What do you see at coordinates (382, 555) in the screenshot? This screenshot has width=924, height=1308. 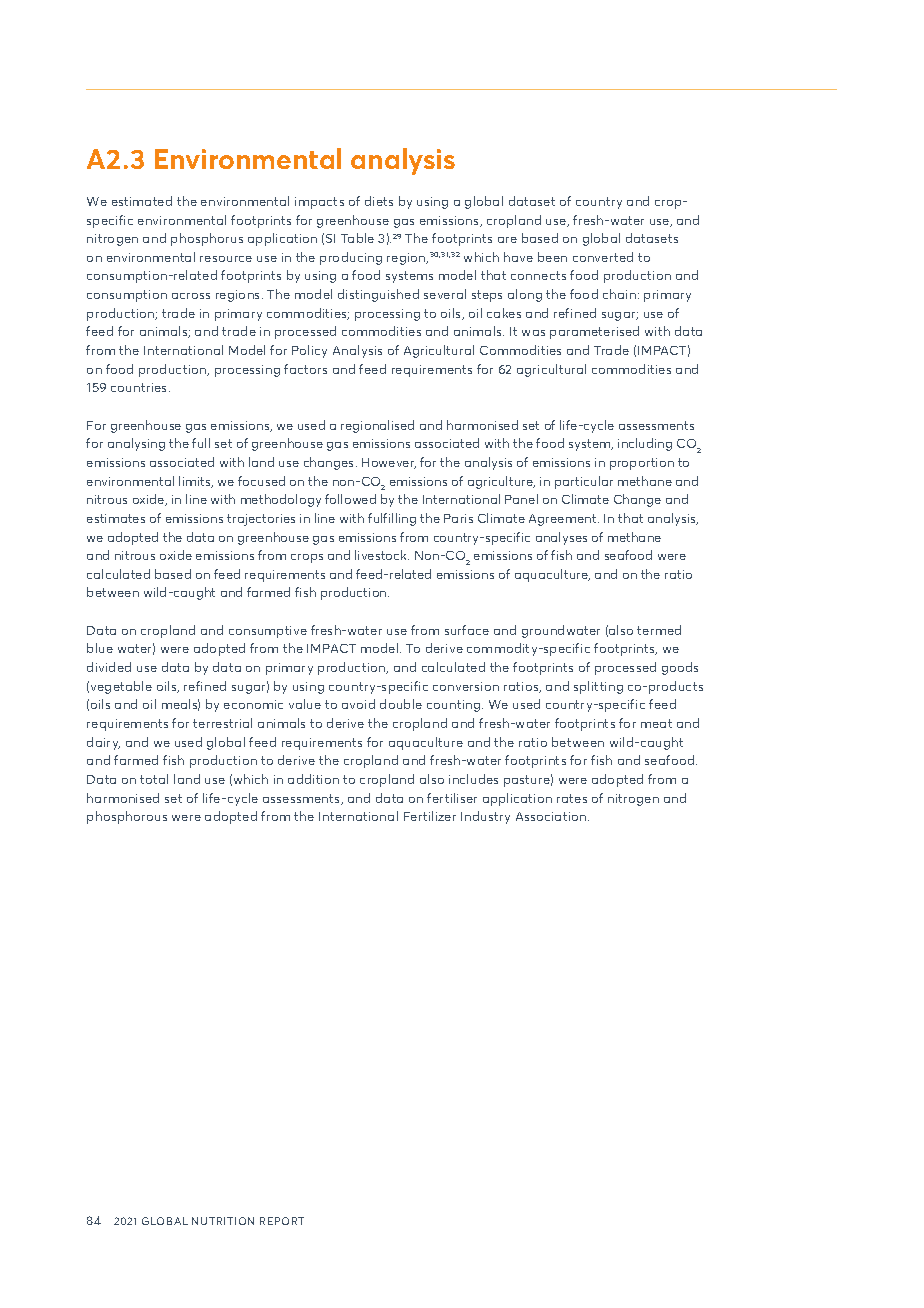 I see `livestock` at bounding box center [382, 555].
